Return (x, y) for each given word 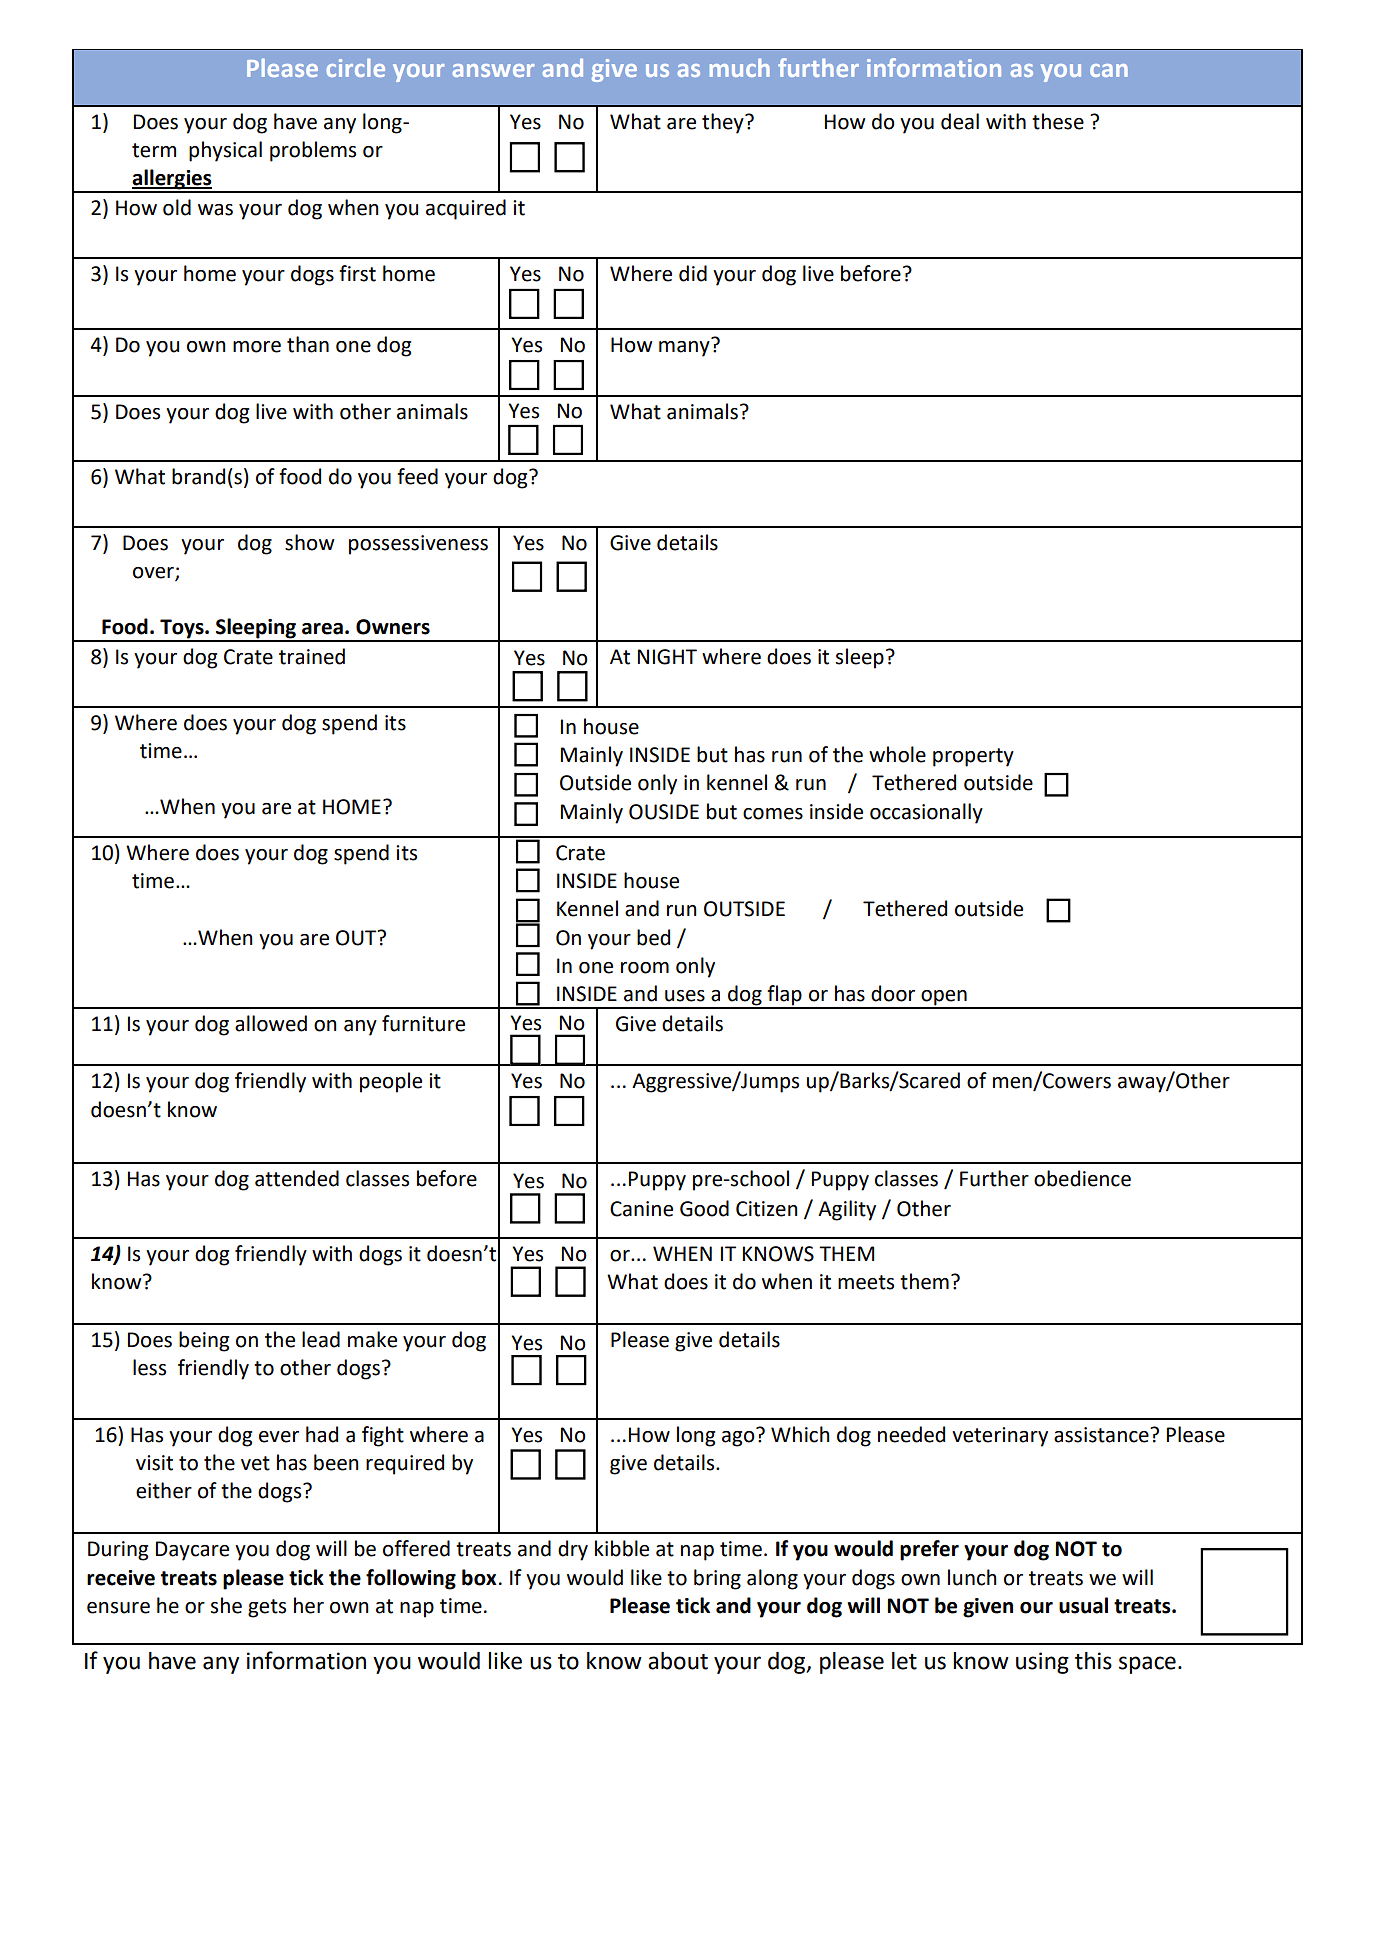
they (724, 123)
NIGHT (667, 657)
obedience (1082, 1178)
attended (297, 1178)
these (1058, 121)
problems (313, 151)
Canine (641, 1209)
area (322, 629)
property (973, 757)
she (226, 1605)
